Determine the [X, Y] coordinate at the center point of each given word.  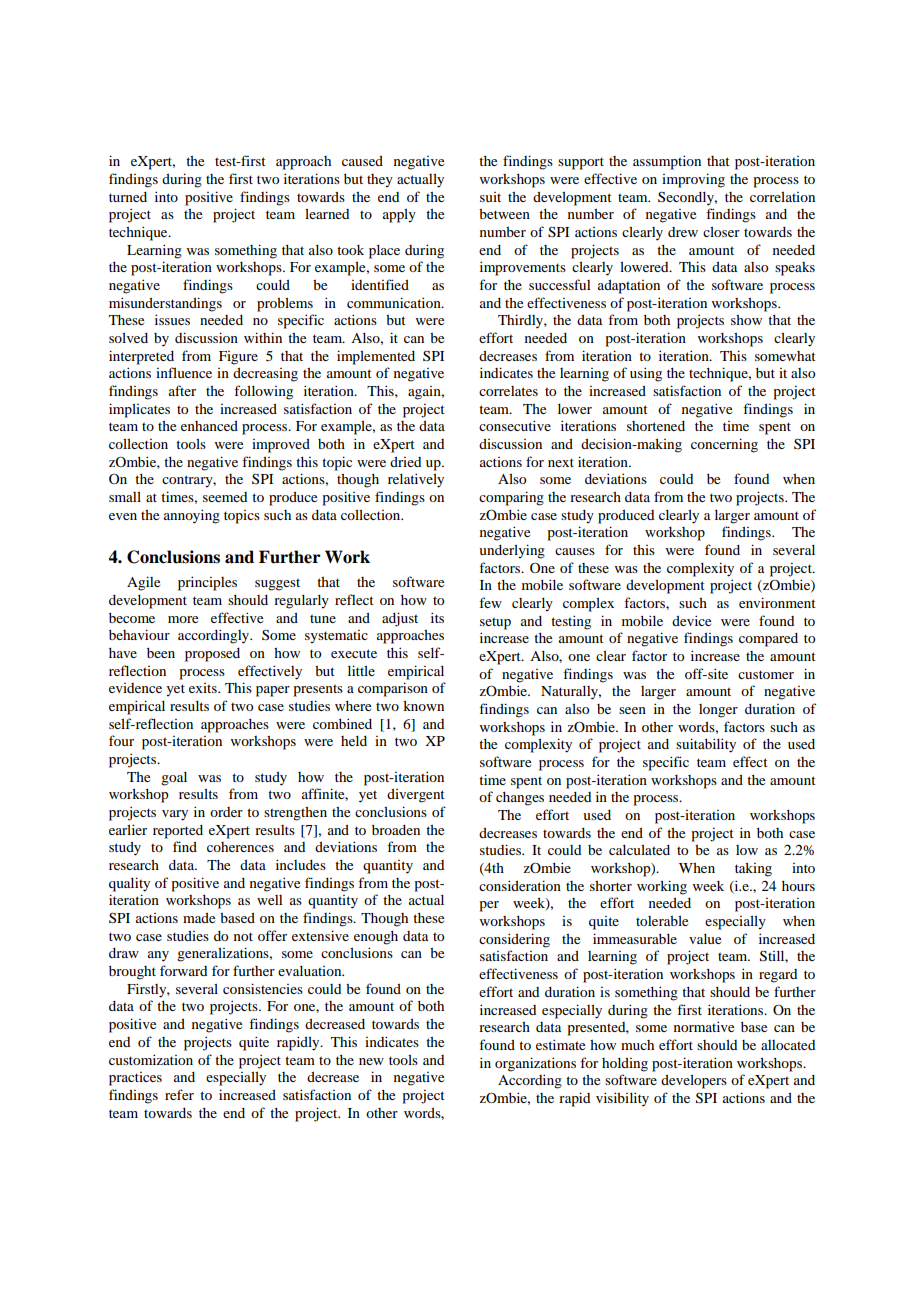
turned [128, 197]
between [504, 214]
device [691, 620]
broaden [396, 830]
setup [495, 624]
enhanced [209, 426]
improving [693, 180]
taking [753, 869]
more [183, 619]
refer [179, 1094]
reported [178, 832]
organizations [535, 1064]
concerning [724, 445]
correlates [508, 391]
